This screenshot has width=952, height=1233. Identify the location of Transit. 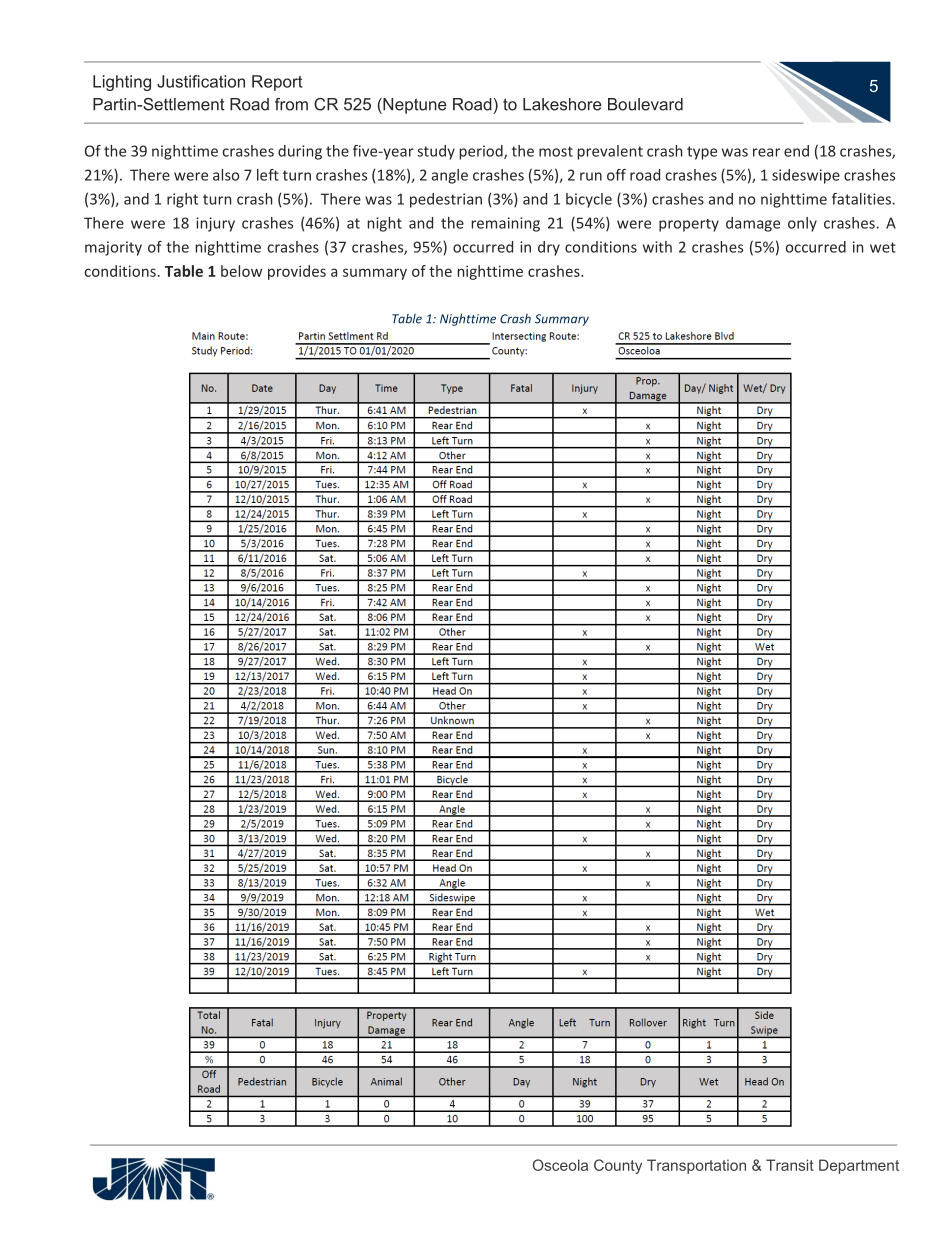
(790, 1165).
